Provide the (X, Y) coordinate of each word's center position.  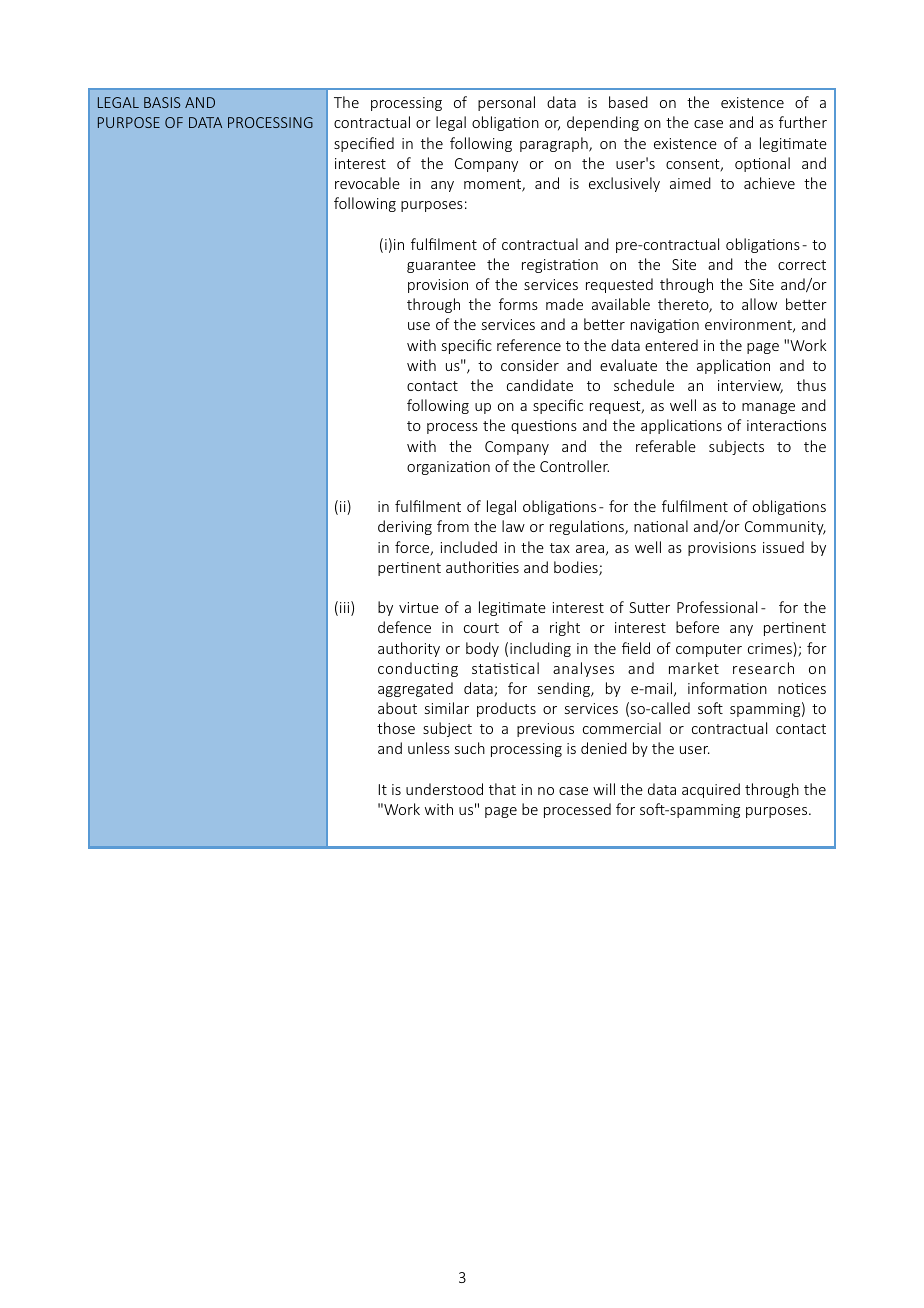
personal (506, 103)
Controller (574, 466)
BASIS (162, 102)
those (396, 728)
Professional (717, 607)
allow (759, 304)
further (803, 122)
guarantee (441, 266)
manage (768, 408)
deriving (405, 527)
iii (346, 608)
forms (518, 304)
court (481, 628)
